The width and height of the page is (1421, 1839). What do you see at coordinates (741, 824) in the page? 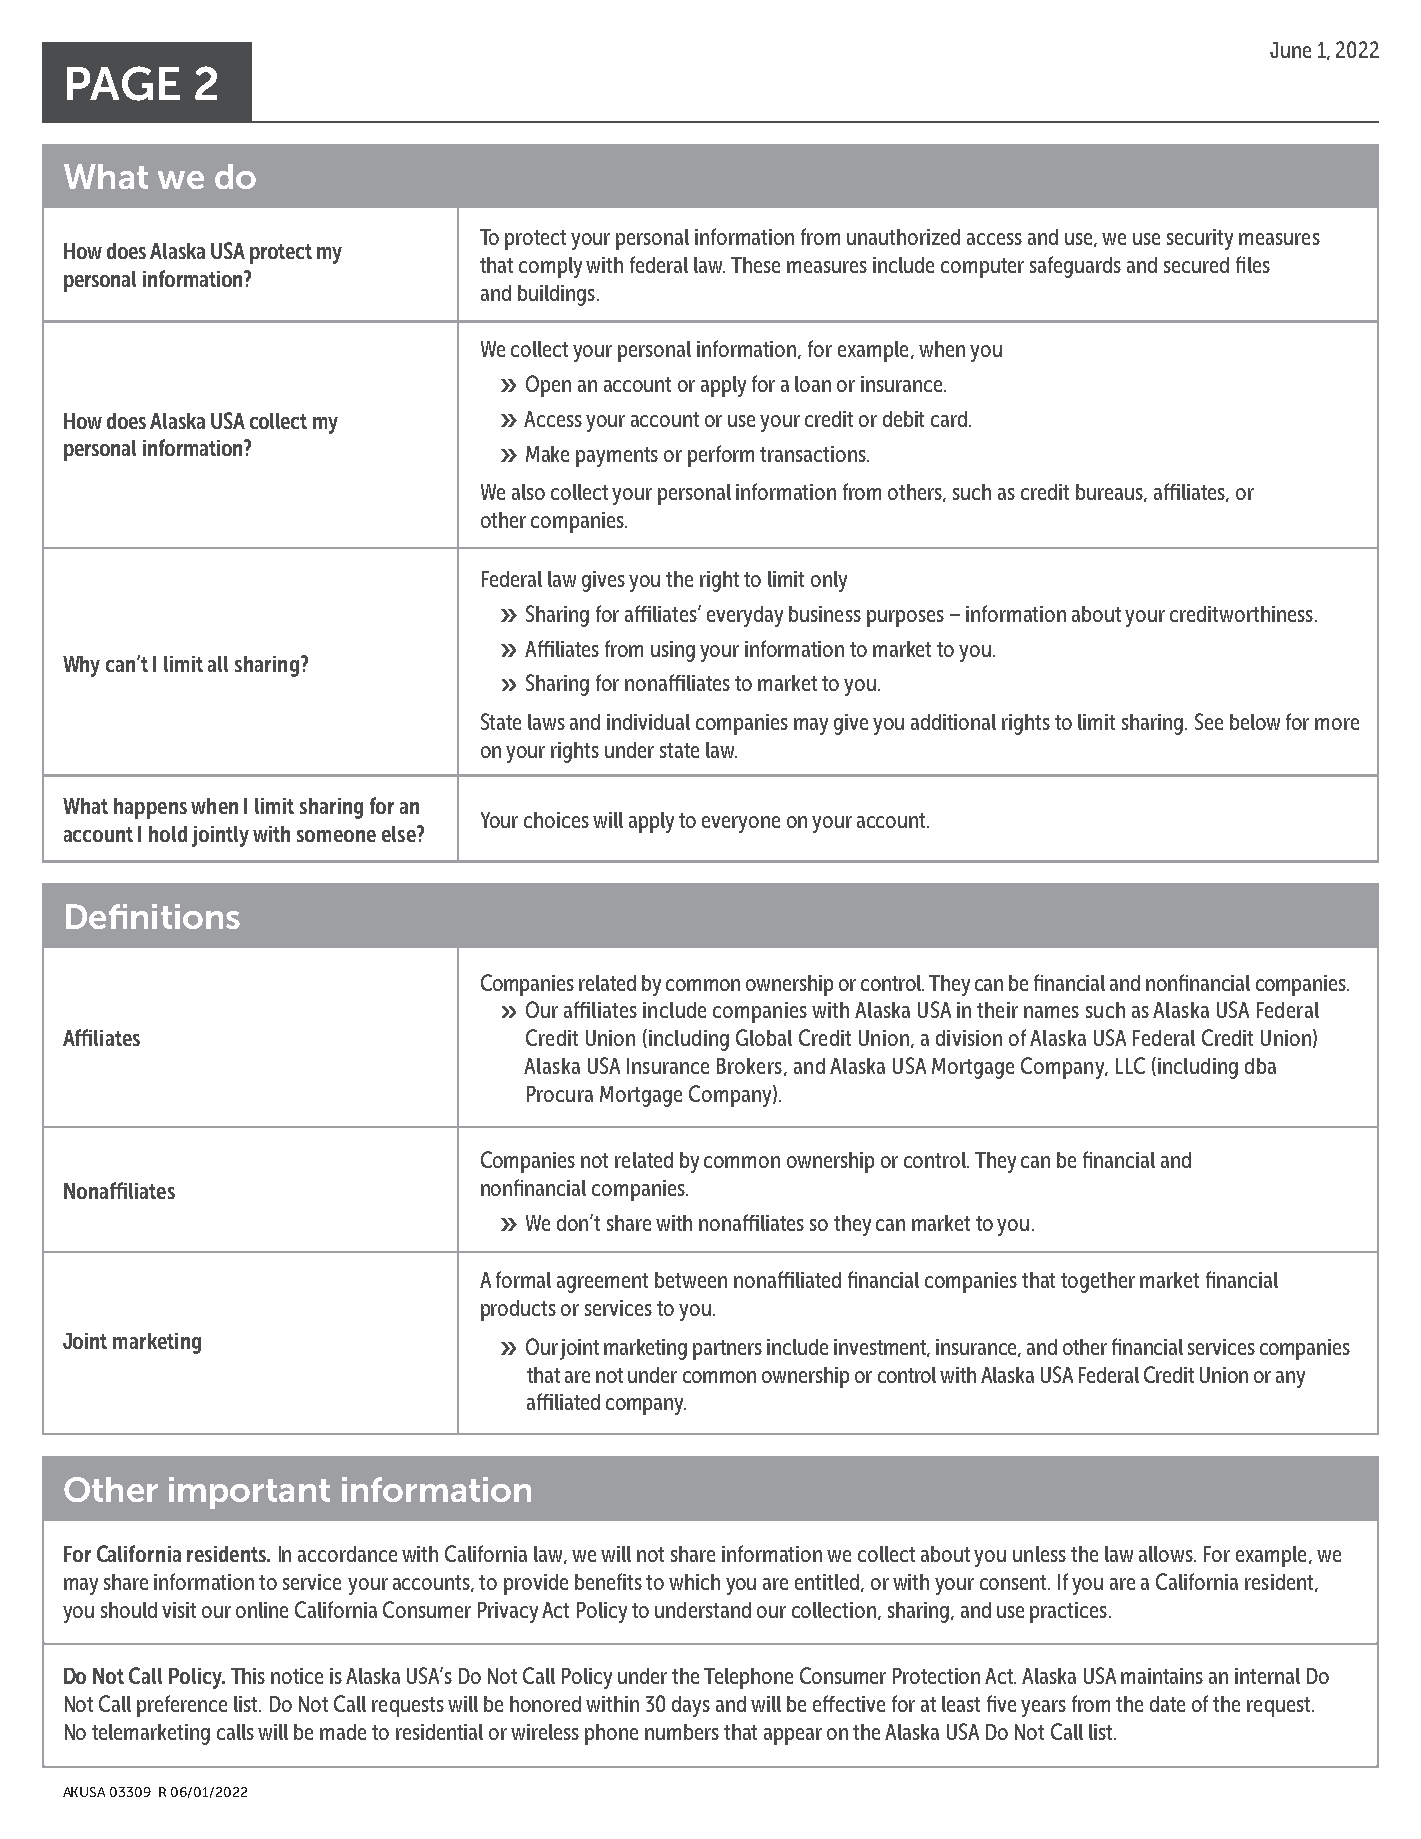
I see `everyone` at bounding box center [741, 824].
